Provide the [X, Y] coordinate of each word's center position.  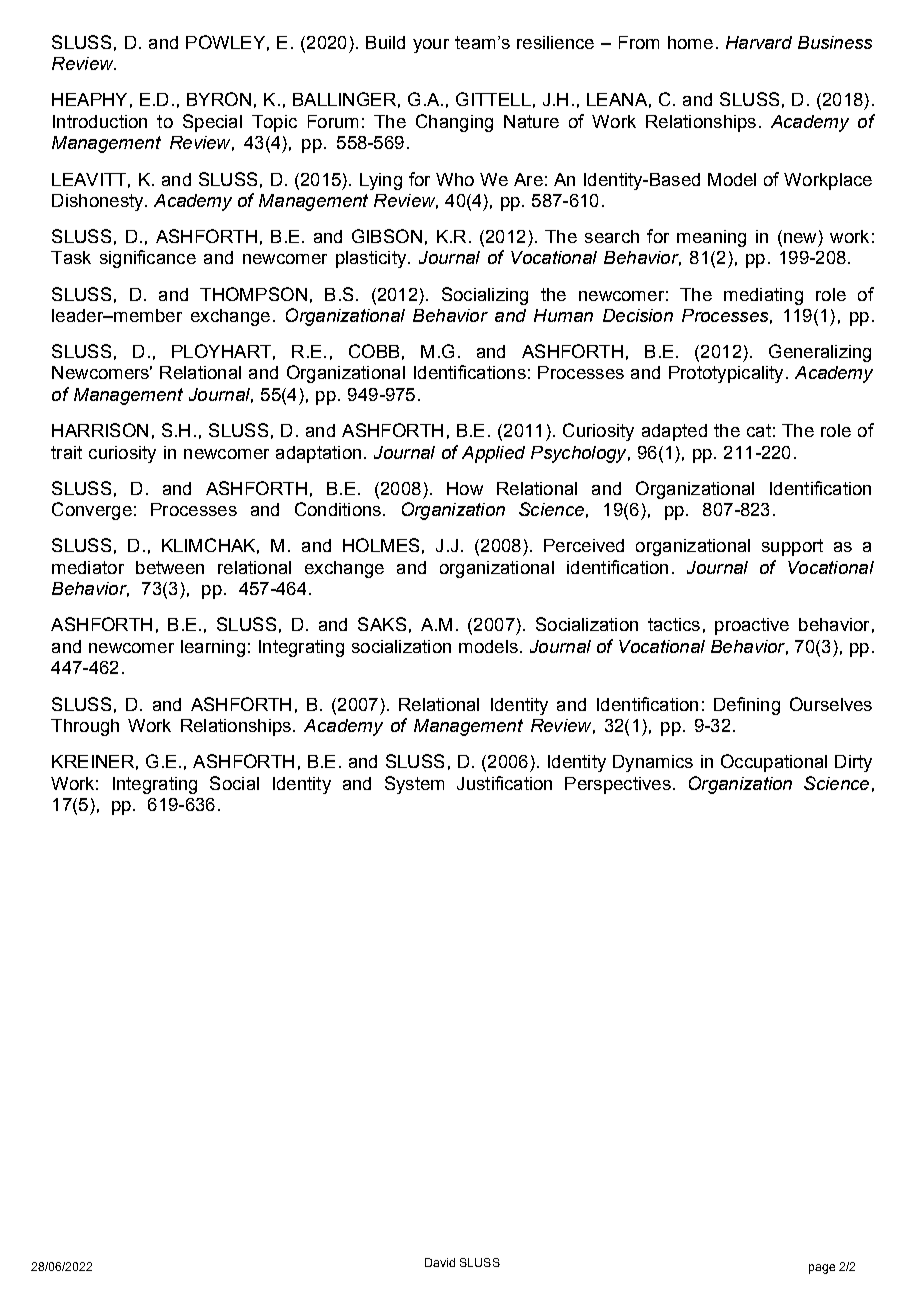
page [822, 1269]
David [440, 1262]
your [431, 46]
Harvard [759, 42]
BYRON [219, 99]
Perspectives [618, 785]
